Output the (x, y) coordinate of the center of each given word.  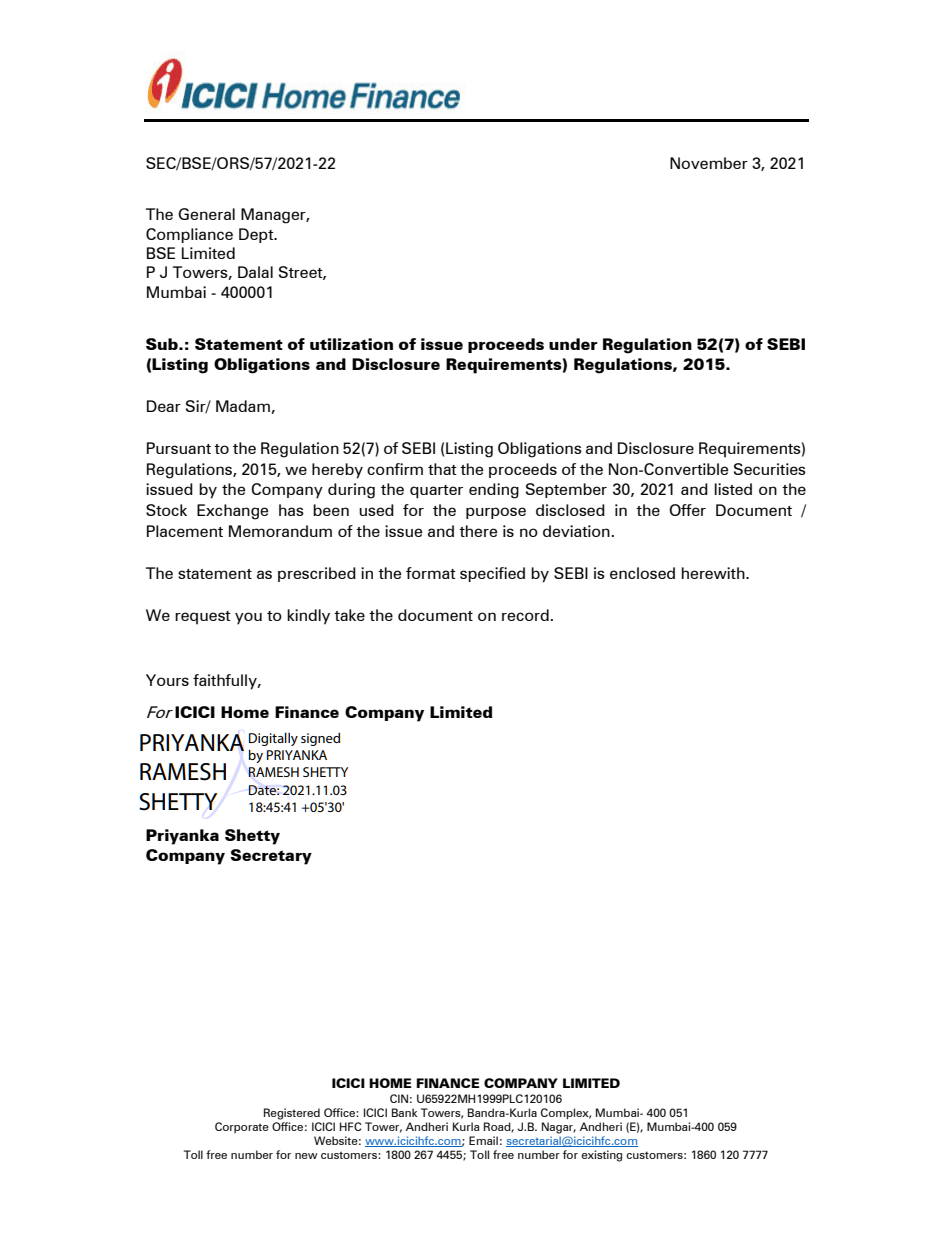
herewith (714, 573)
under (573, 344)
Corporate (242, 1127)
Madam (244, 407)
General (206, 214)
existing (602, 1156)
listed (733, 489)
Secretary (271, 857)
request (203, 618)
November (709, 163)
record (525, 615)
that (442, 469)
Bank (404, 1112)
